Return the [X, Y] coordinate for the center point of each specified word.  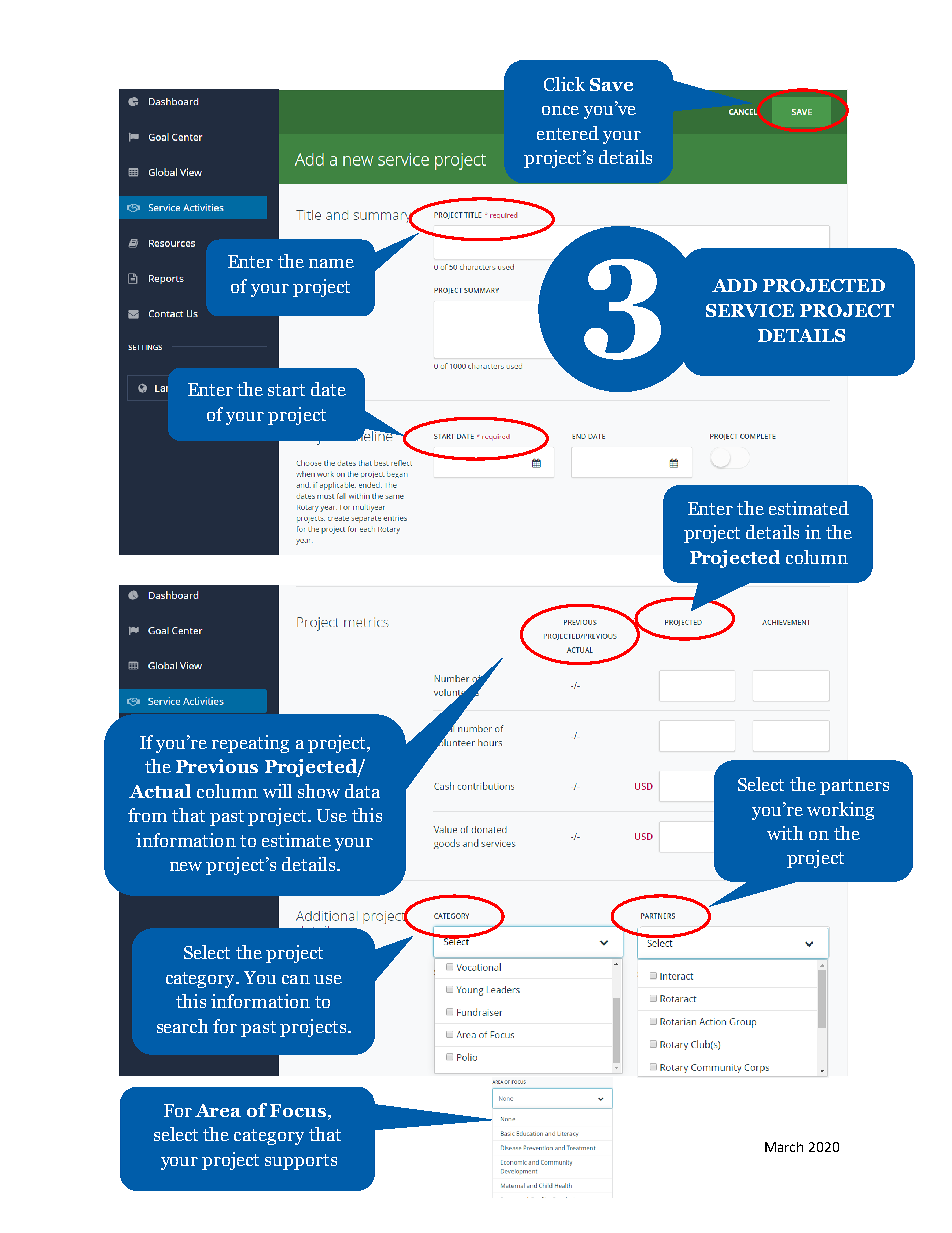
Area [218, 1110]
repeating [250, 744]
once [560, 110]
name [331, 263]
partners [854, 787]
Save [611, 84]
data [362, 791]
